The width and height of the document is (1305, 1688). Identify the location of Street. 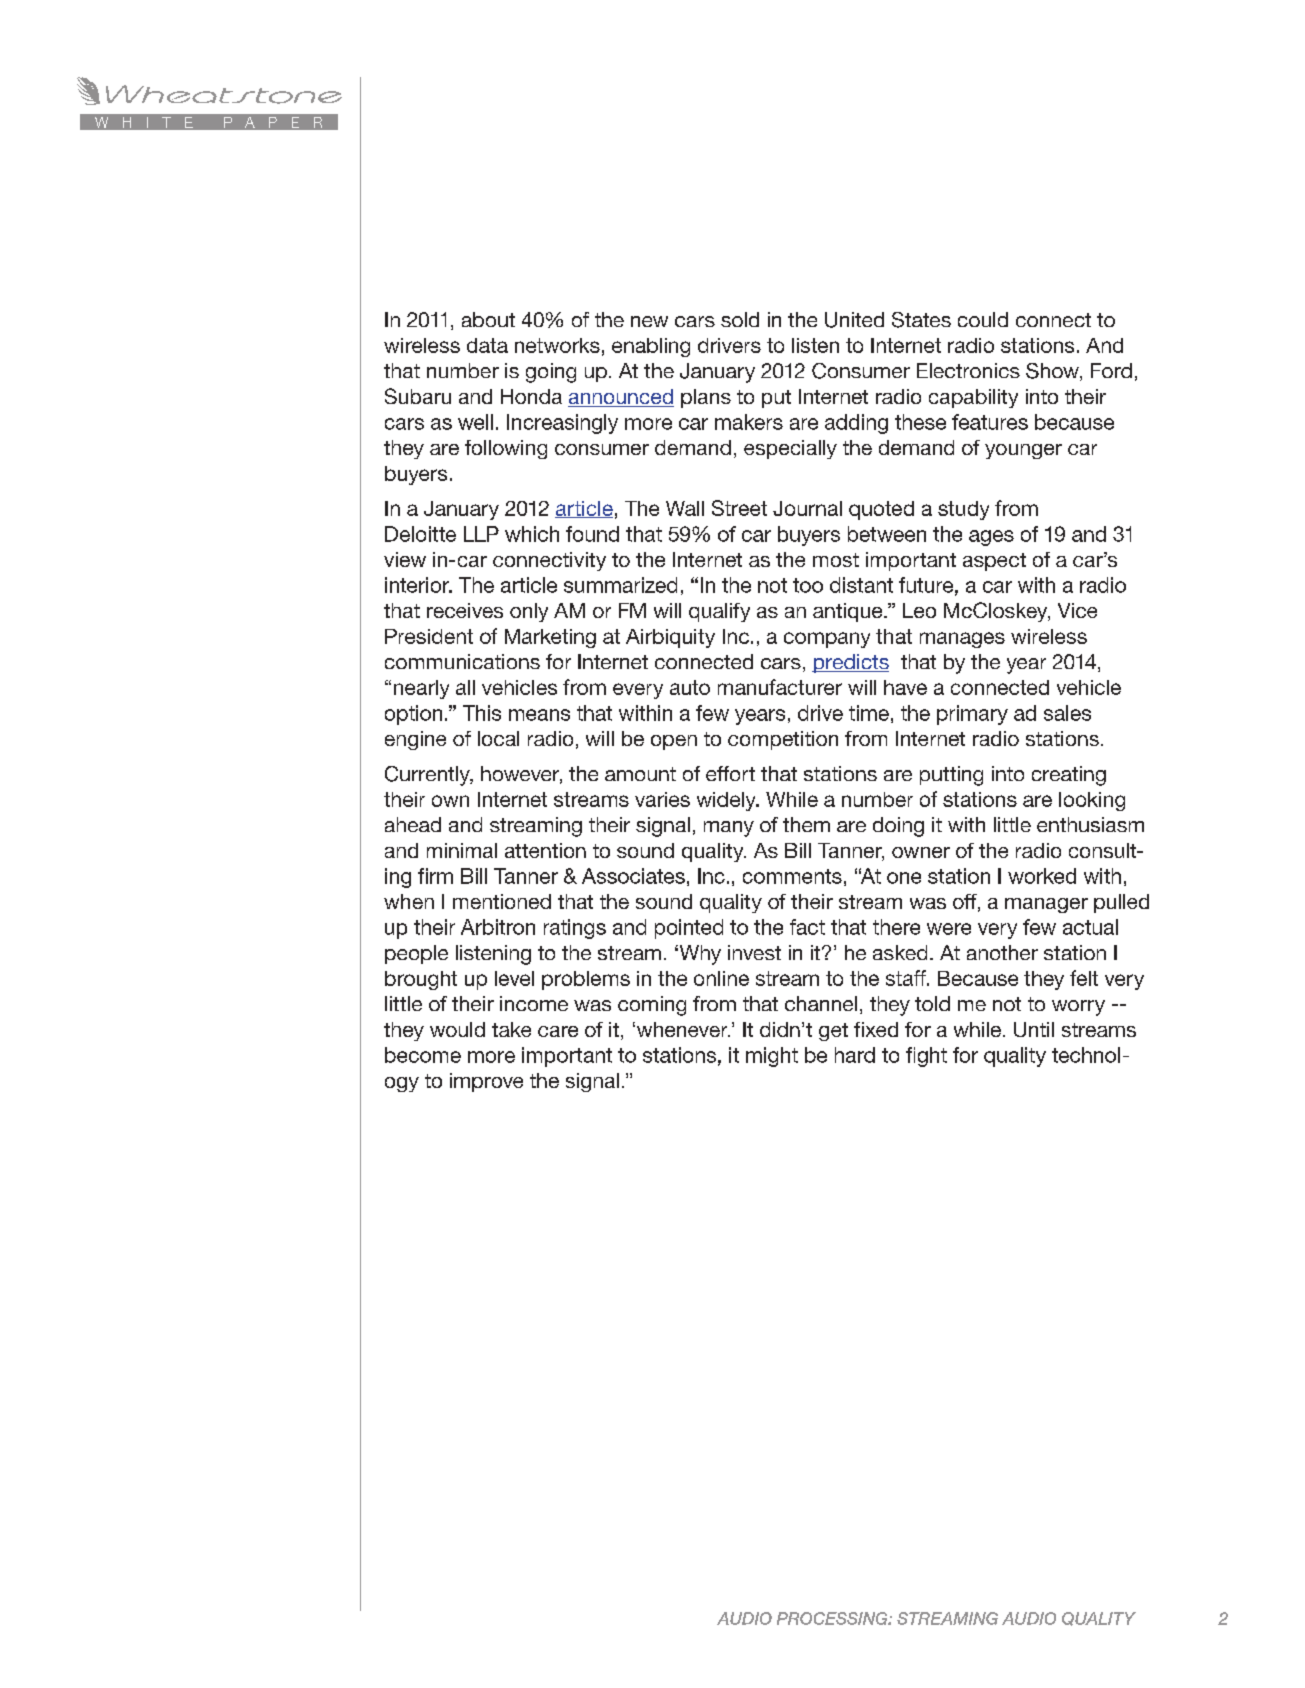
(739, 508).
